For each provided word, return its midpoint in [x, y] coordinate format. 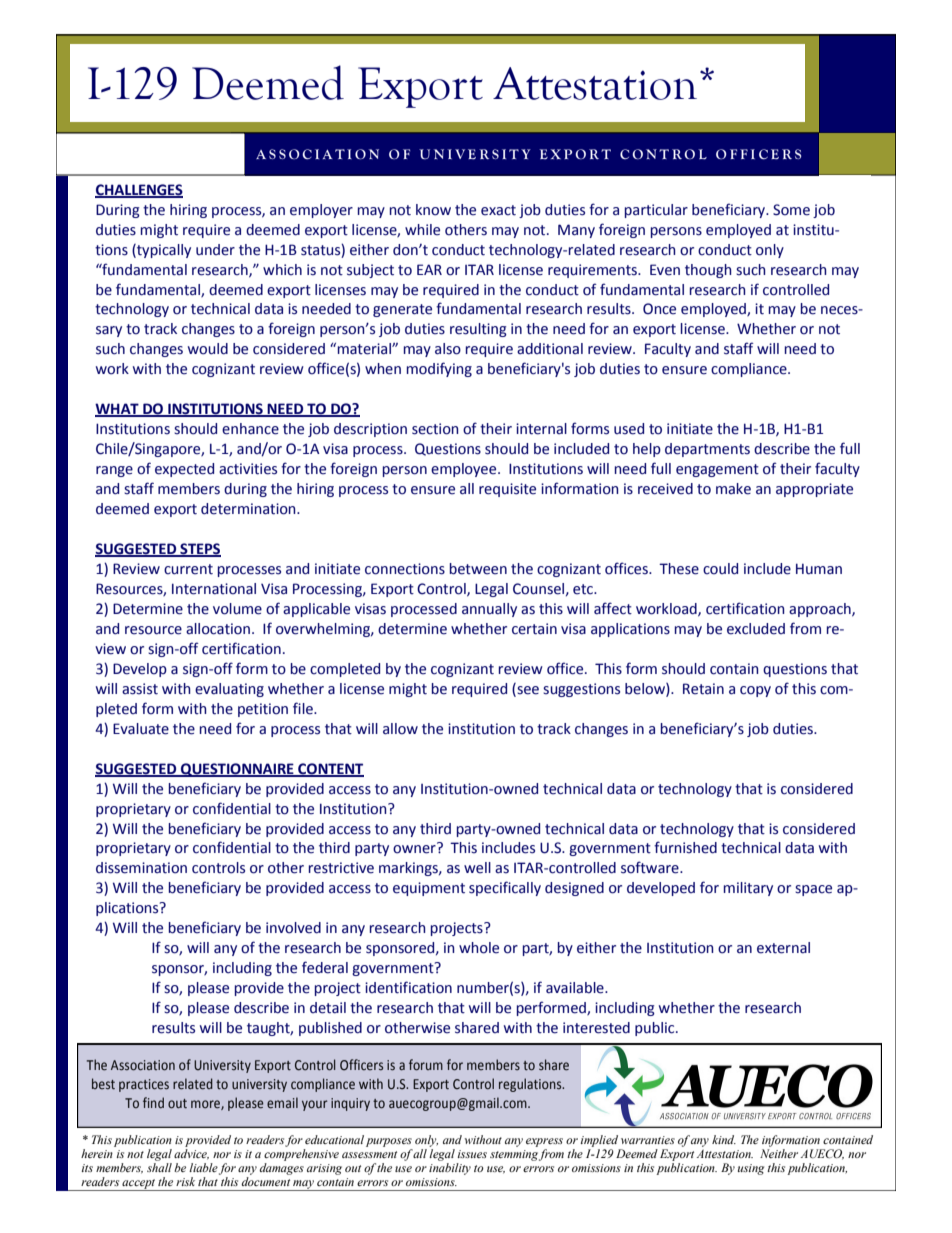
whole [479, 948]
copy [755, 691]
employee [465, 470]
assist [140, 689]
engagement [717, 470]
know [433, 210]
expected [184, 470]
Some [791, 210]
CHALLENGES [139, 191]
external [783, 948]
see [527, 691]
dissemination [141, 868]
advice [191, 1154]
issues [472, 1154]
